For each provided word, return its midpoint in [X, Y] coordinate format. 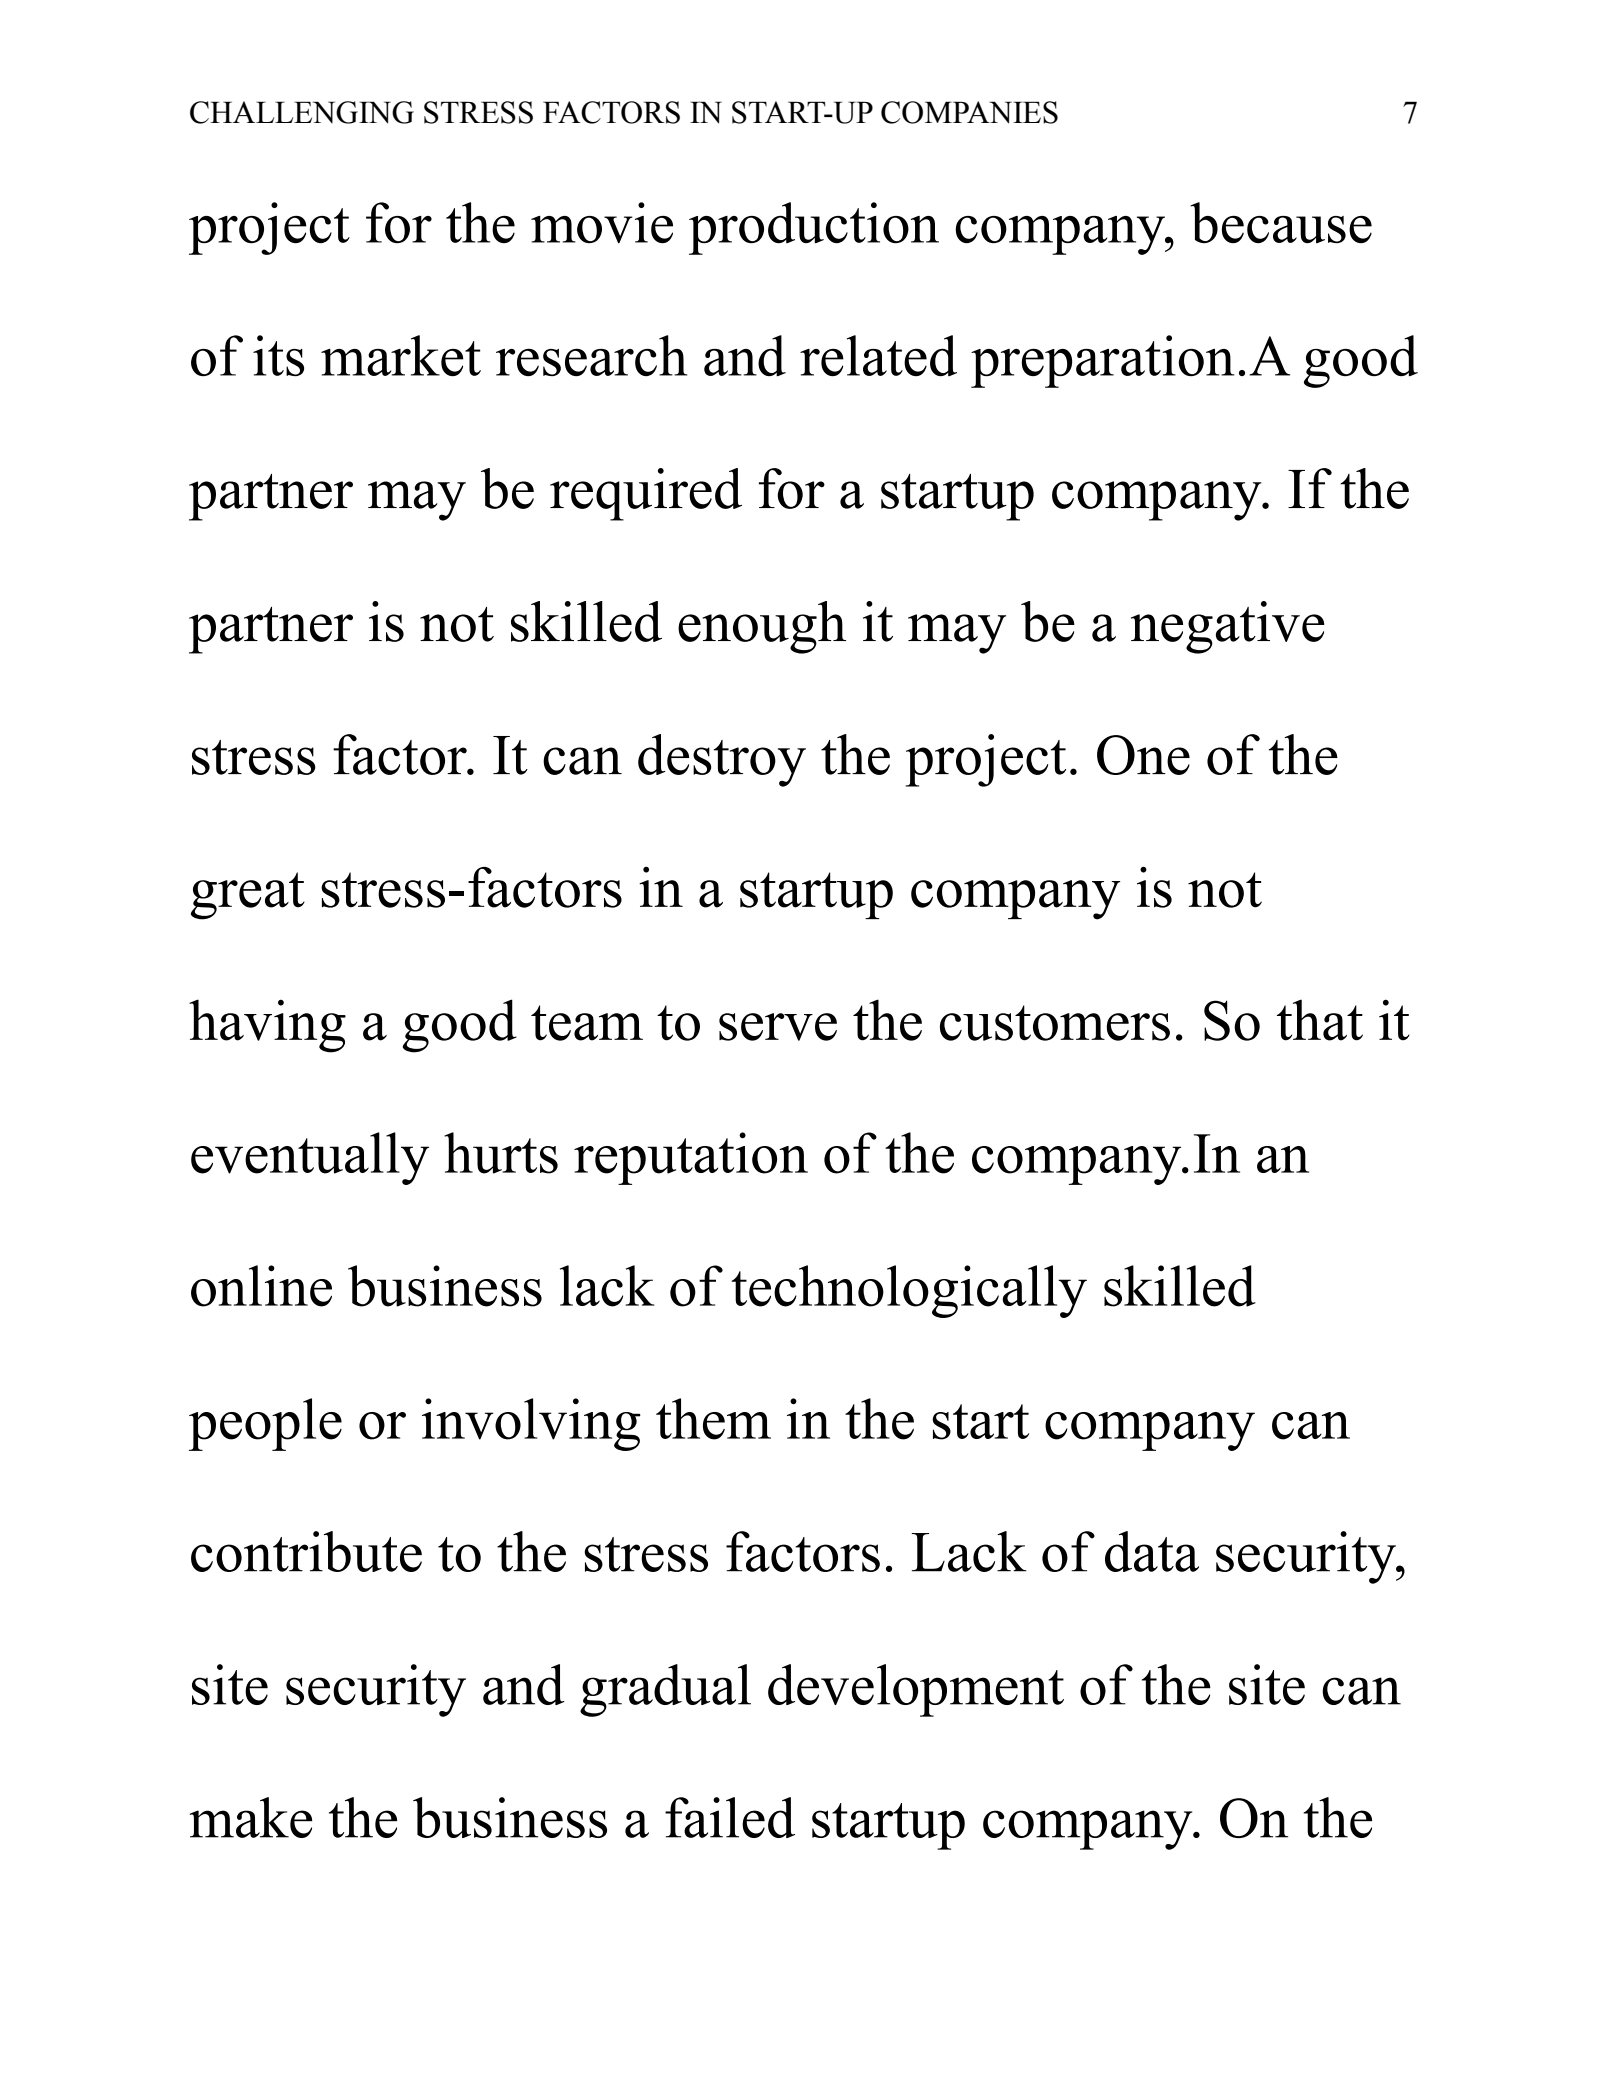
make [251, 1817]
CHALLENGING [302, 112]
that [1320, 1020]
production [814, 228]
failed [730, 1817]
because [1281, 222]
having [267, 1026]
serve [778, 1027]
